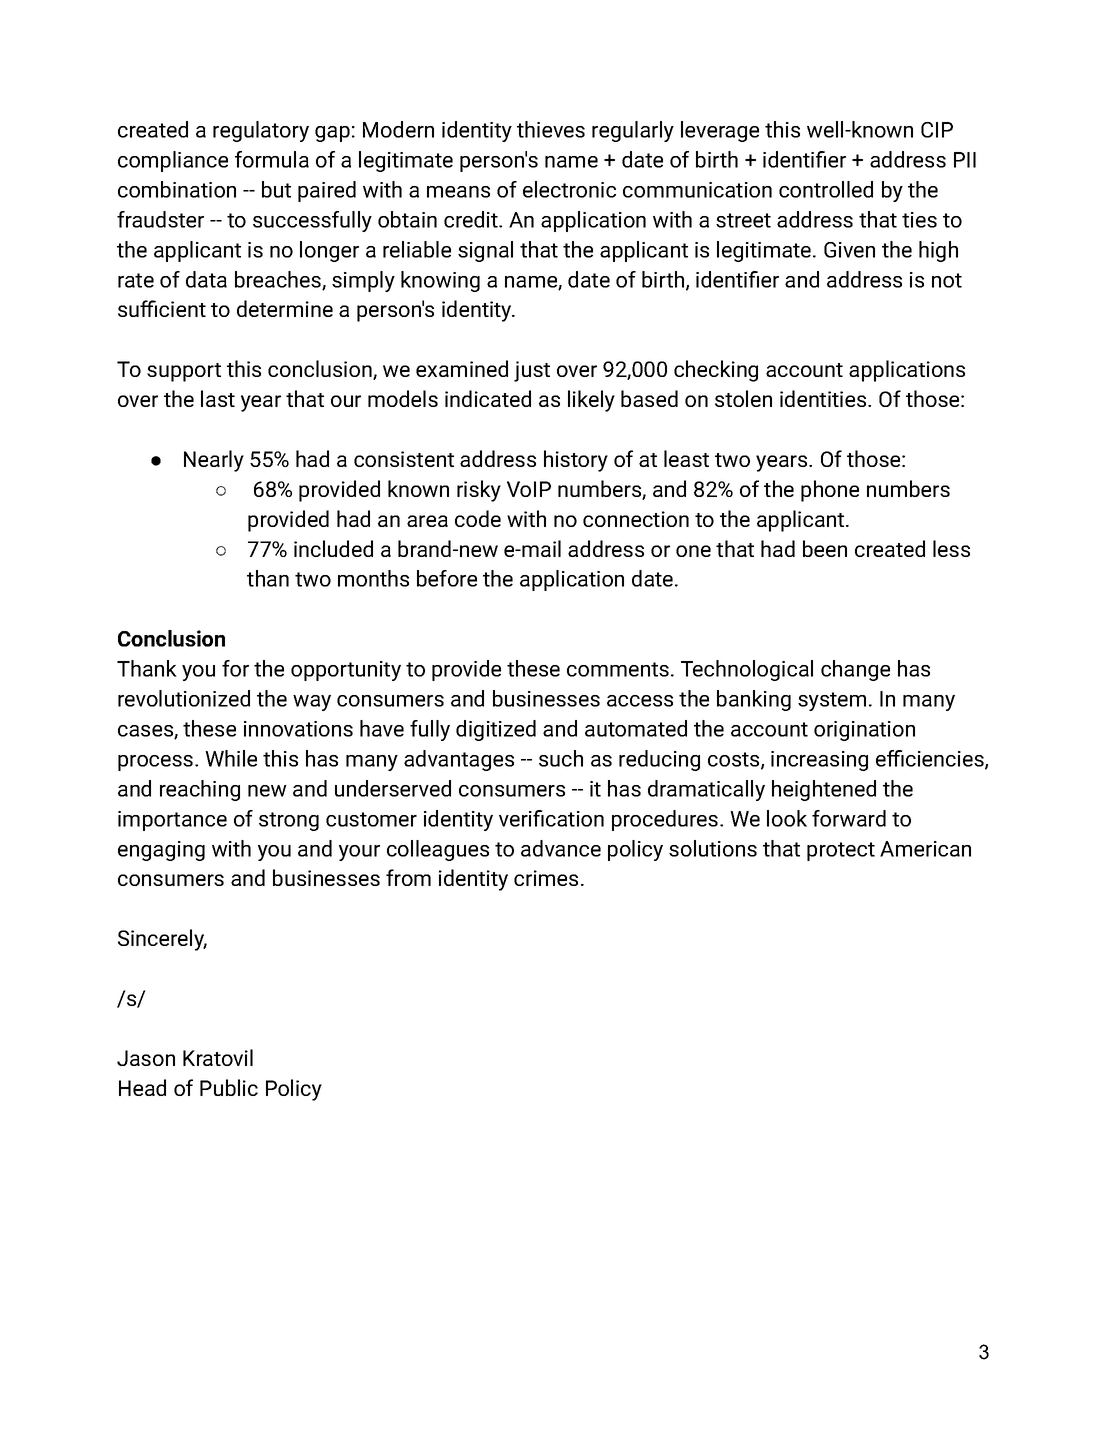  Describe the element at coordinates (561, 758) in the screenshot. I see `such` at that location.
